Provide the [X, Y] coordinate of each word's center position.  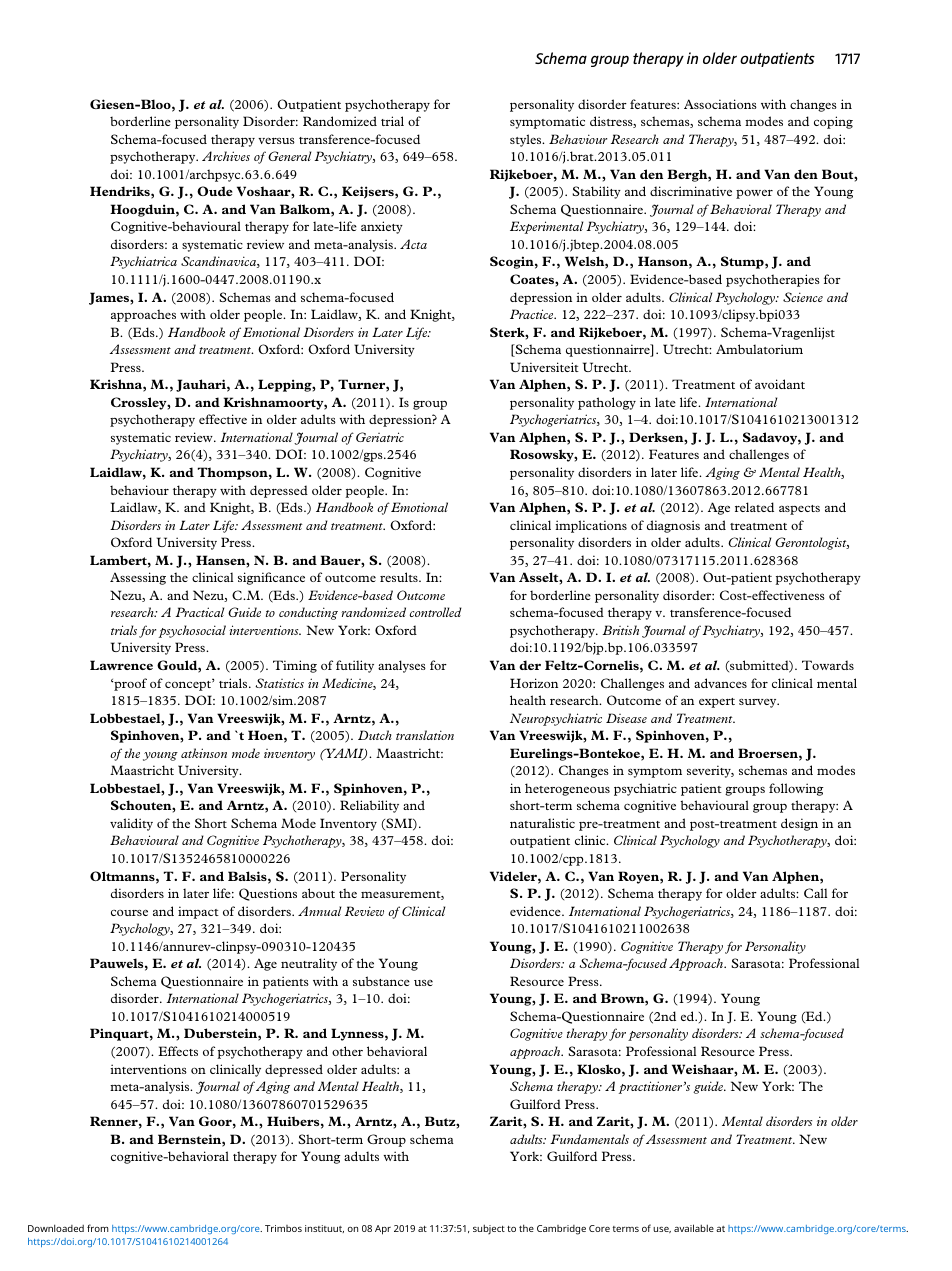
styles [527, 140]
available [694, 1228]
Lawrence [121, 665]
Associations [720, 104]
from [98, 1228]
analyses [402, 666]
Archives [226, 156]
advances [720, 683]
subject [489, 1229]
